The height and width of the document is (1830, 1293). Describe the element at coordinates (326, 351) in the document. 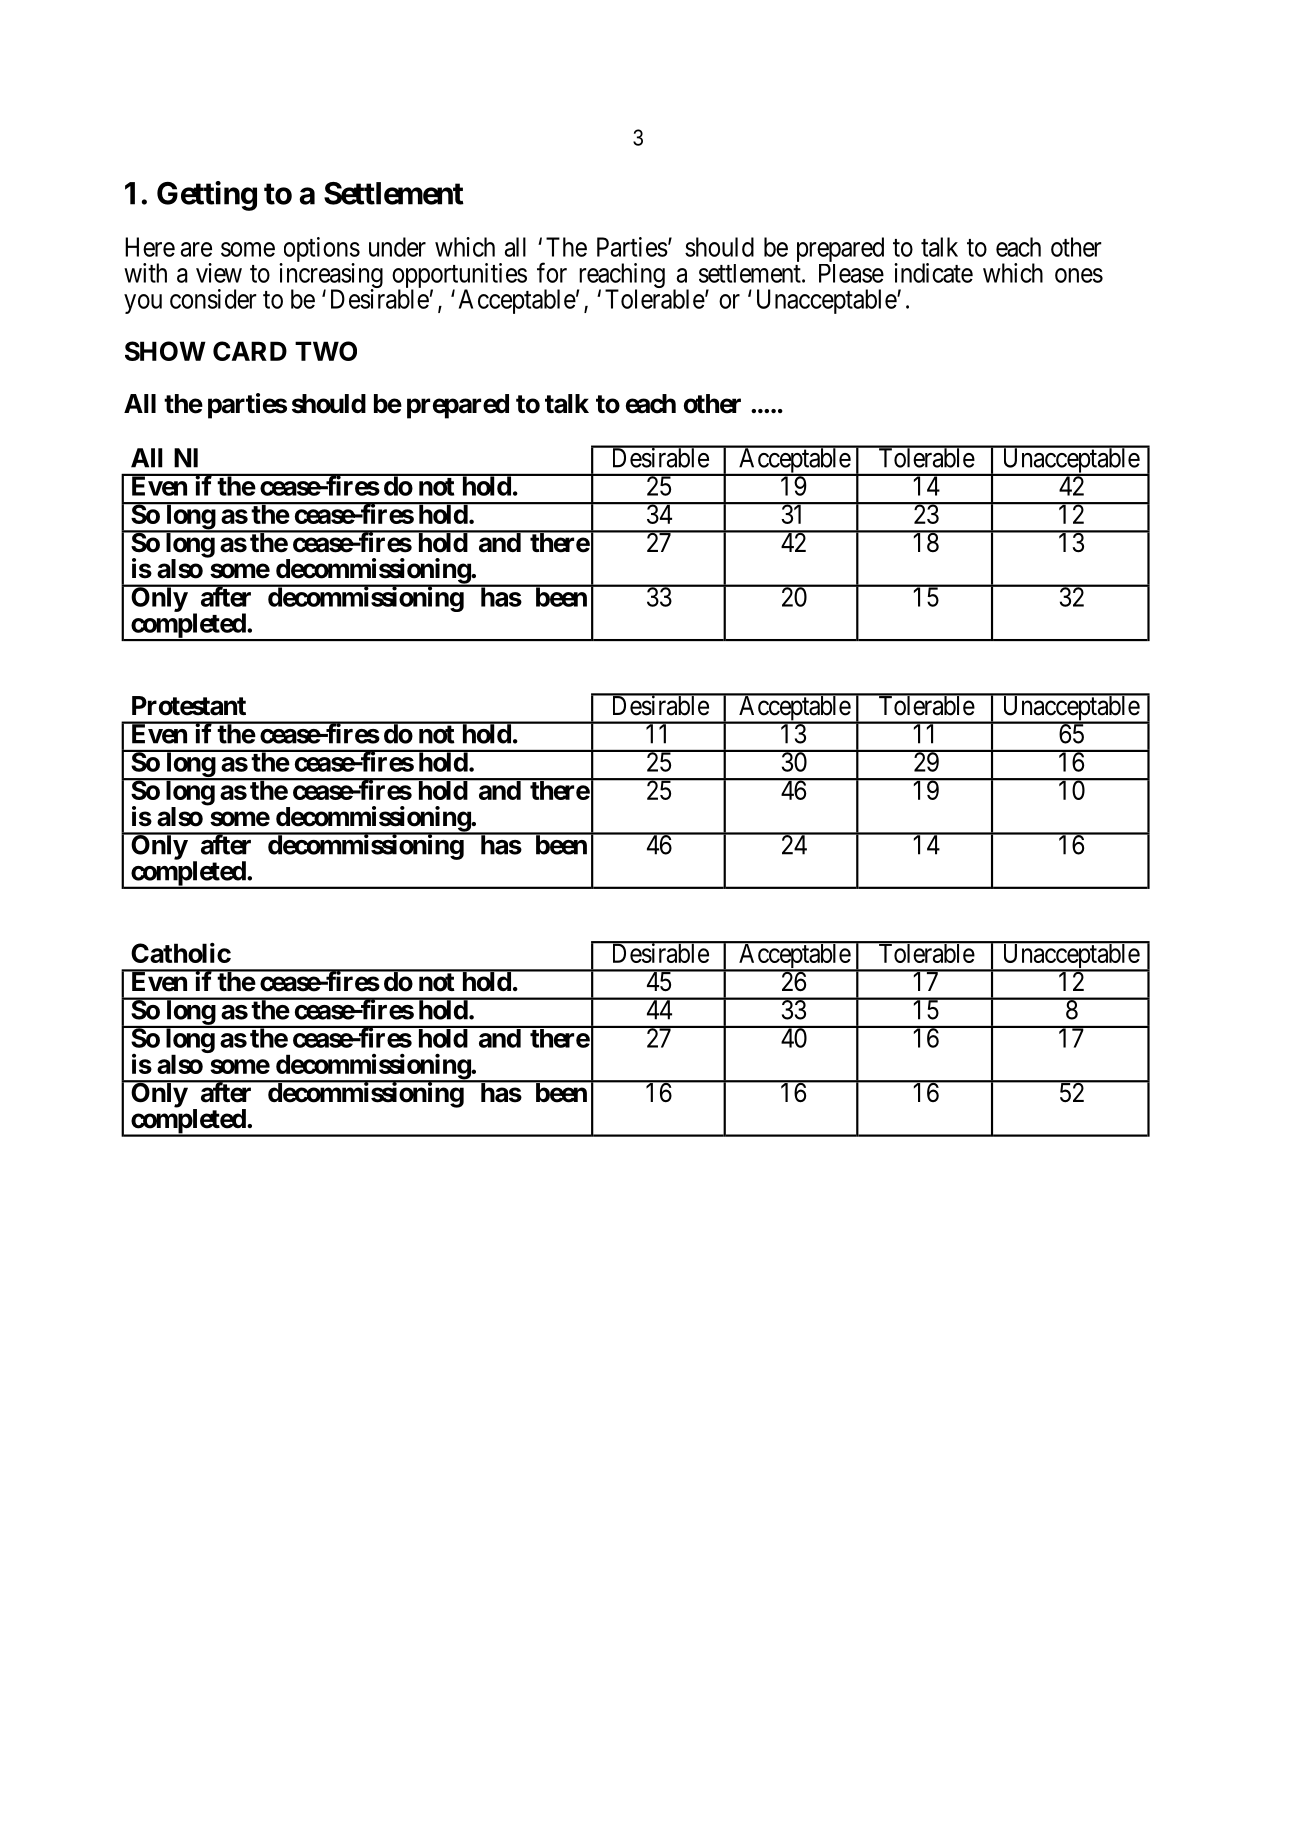

I see `TWO` at that location.
